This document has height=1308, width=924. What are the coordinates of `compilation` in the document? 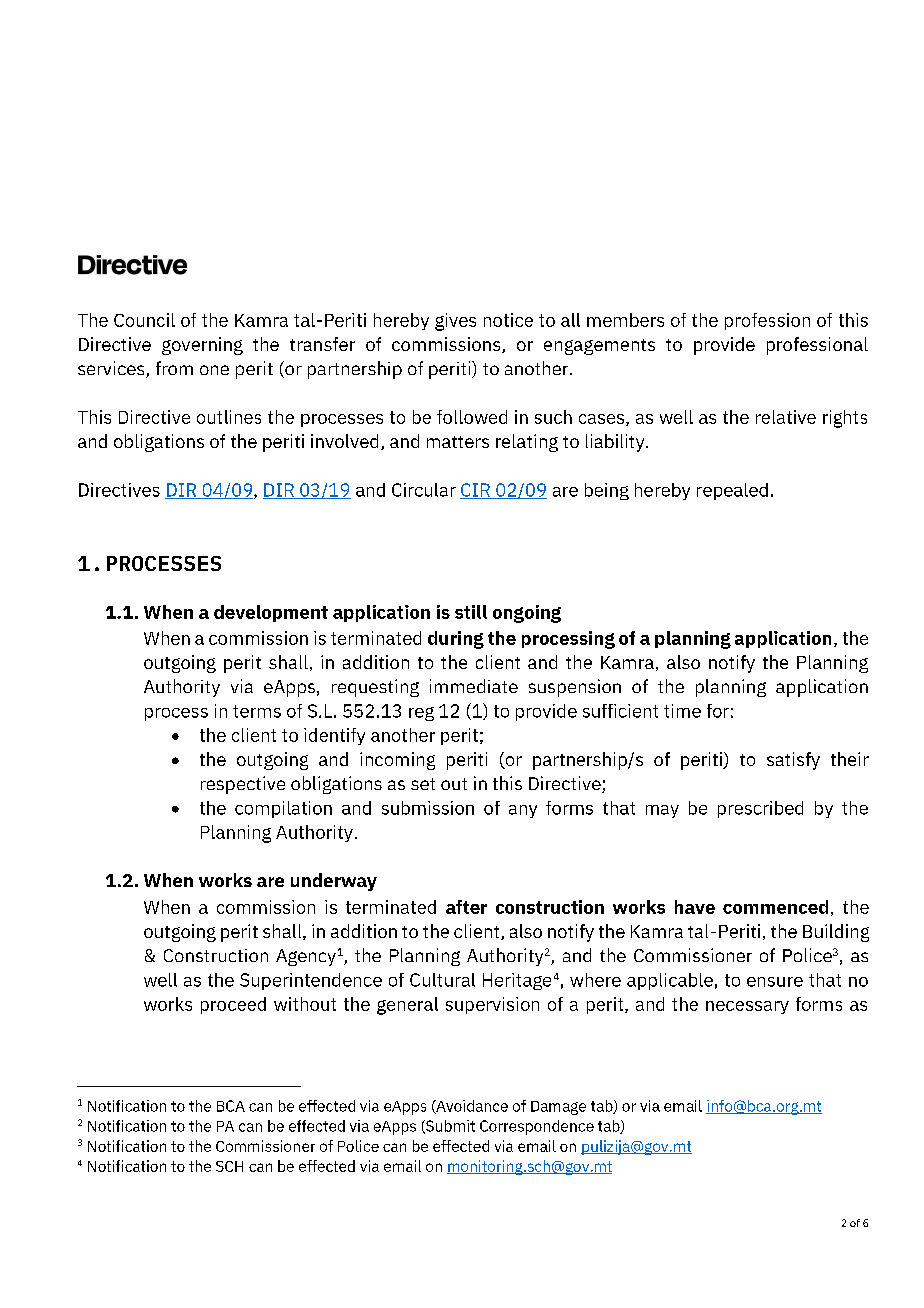 It's located at (283, 809).
